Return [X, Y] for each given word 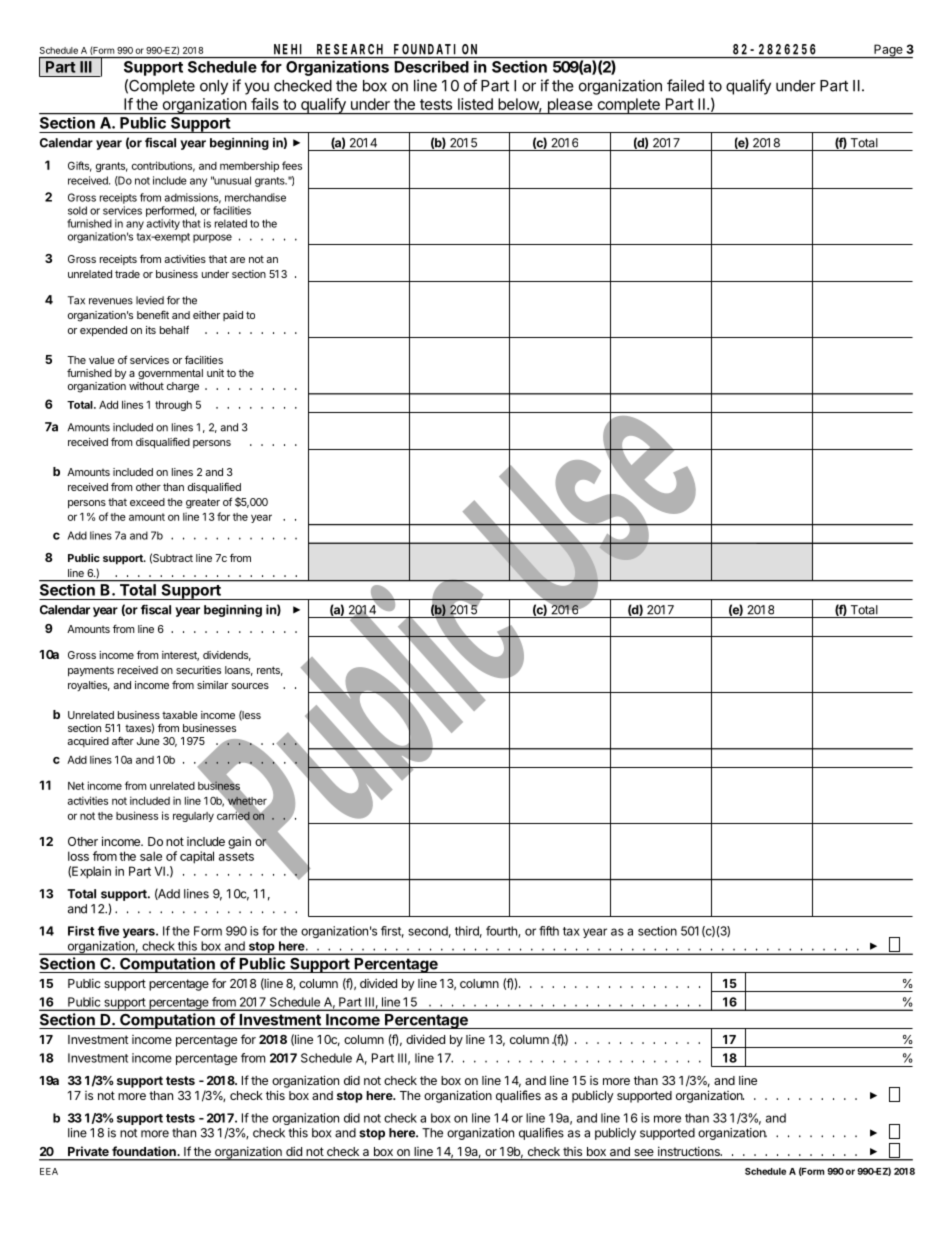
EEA [49, 1171]
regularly [193, 817]
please [570, 106]
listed [475, 104]
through [173, 406]
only [214, 87]
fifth [549, 931]
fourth [502, 932]
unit [215, 373]
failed [685, 85]
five [108, 931]
